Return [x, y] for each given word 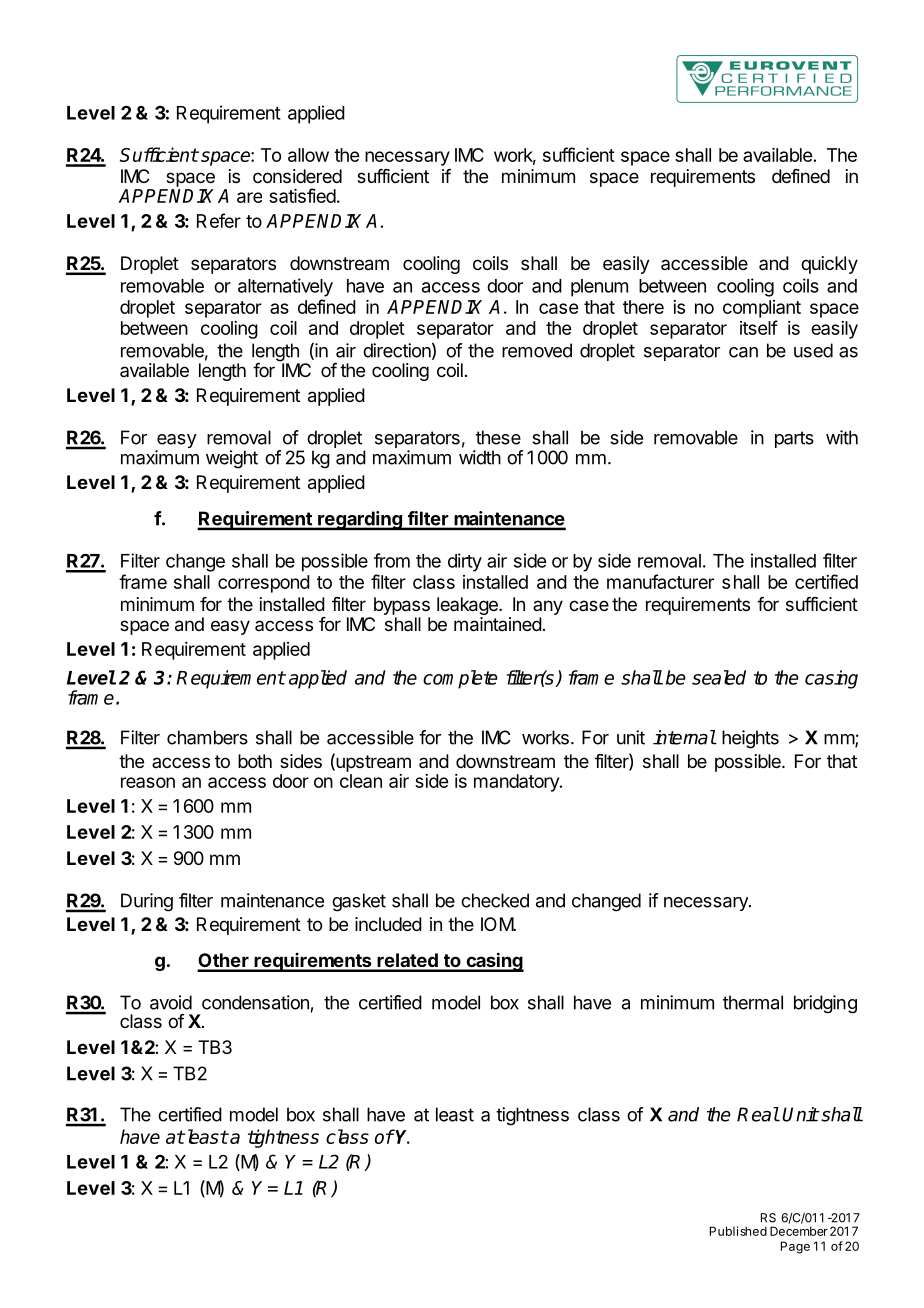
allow [308, 155]
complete [460, 679]
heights [750, 739]
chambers [207, 737]
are [249, 197]
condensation [255, 1002]
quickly [829, 265]
